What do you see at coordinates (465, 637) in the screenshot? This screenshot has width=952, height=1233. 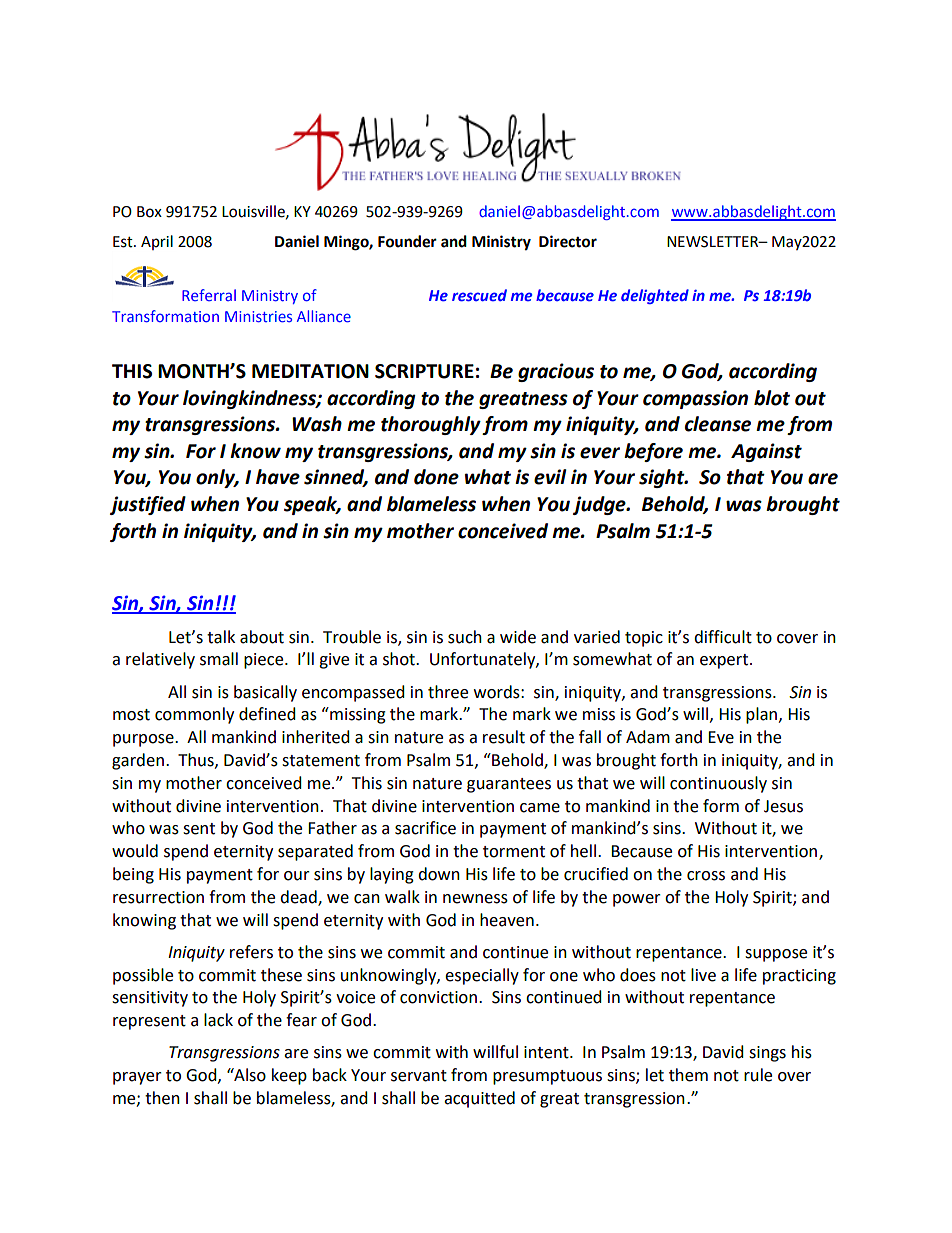 I see `such` at bounding box center [465, 637].
